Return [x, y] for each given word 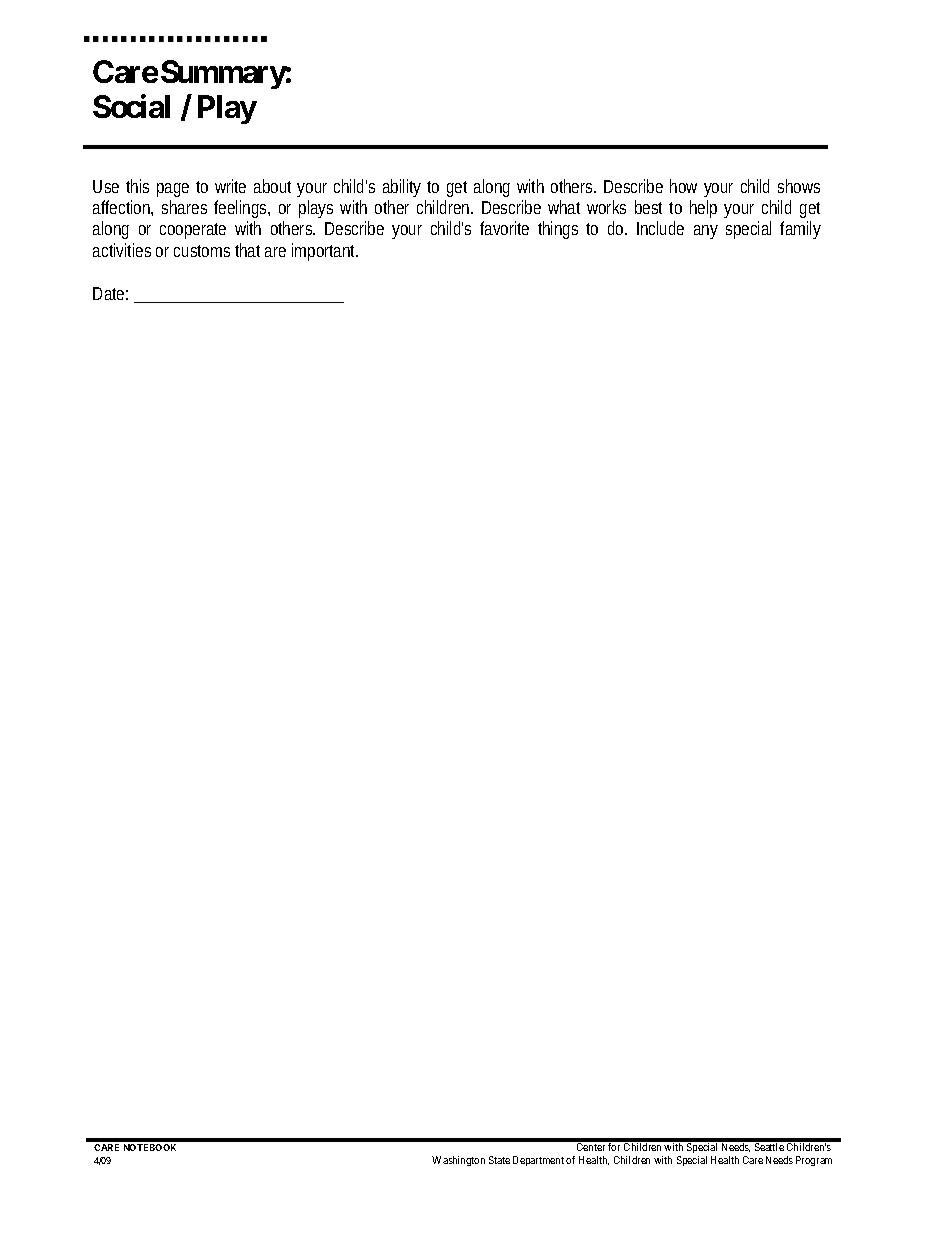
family [800, 230]
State [499, 1160]
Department [538, 1161]
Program [814, 1161]
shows [799, 186]
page [173, 190]
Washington [458, 1161]
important [325, 252]
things [558, 230]
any [706, 232]
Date [110, 293]
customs [202, 251]
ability [402, 188]
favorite [504, 228]
